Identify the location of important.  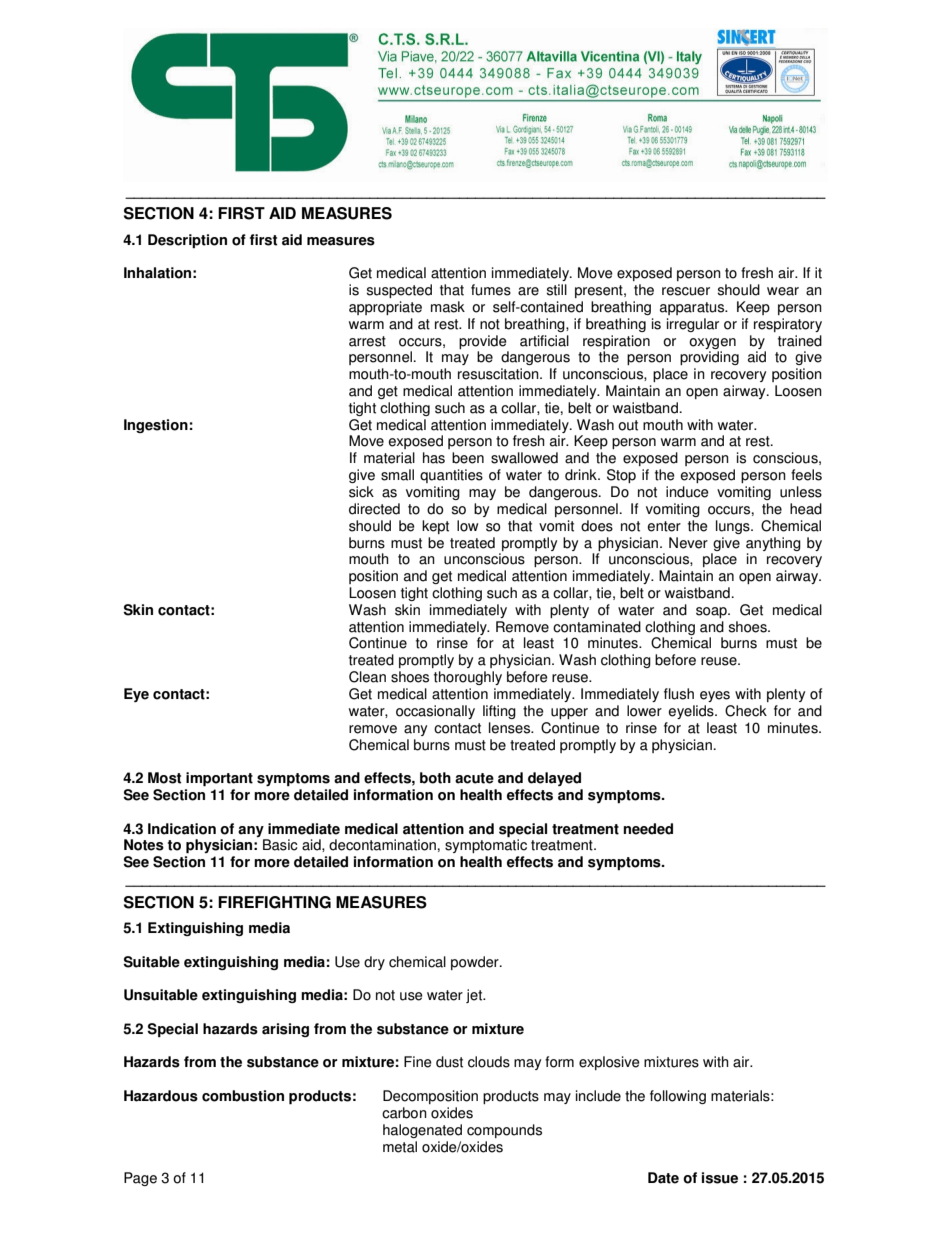
(219, 779).
